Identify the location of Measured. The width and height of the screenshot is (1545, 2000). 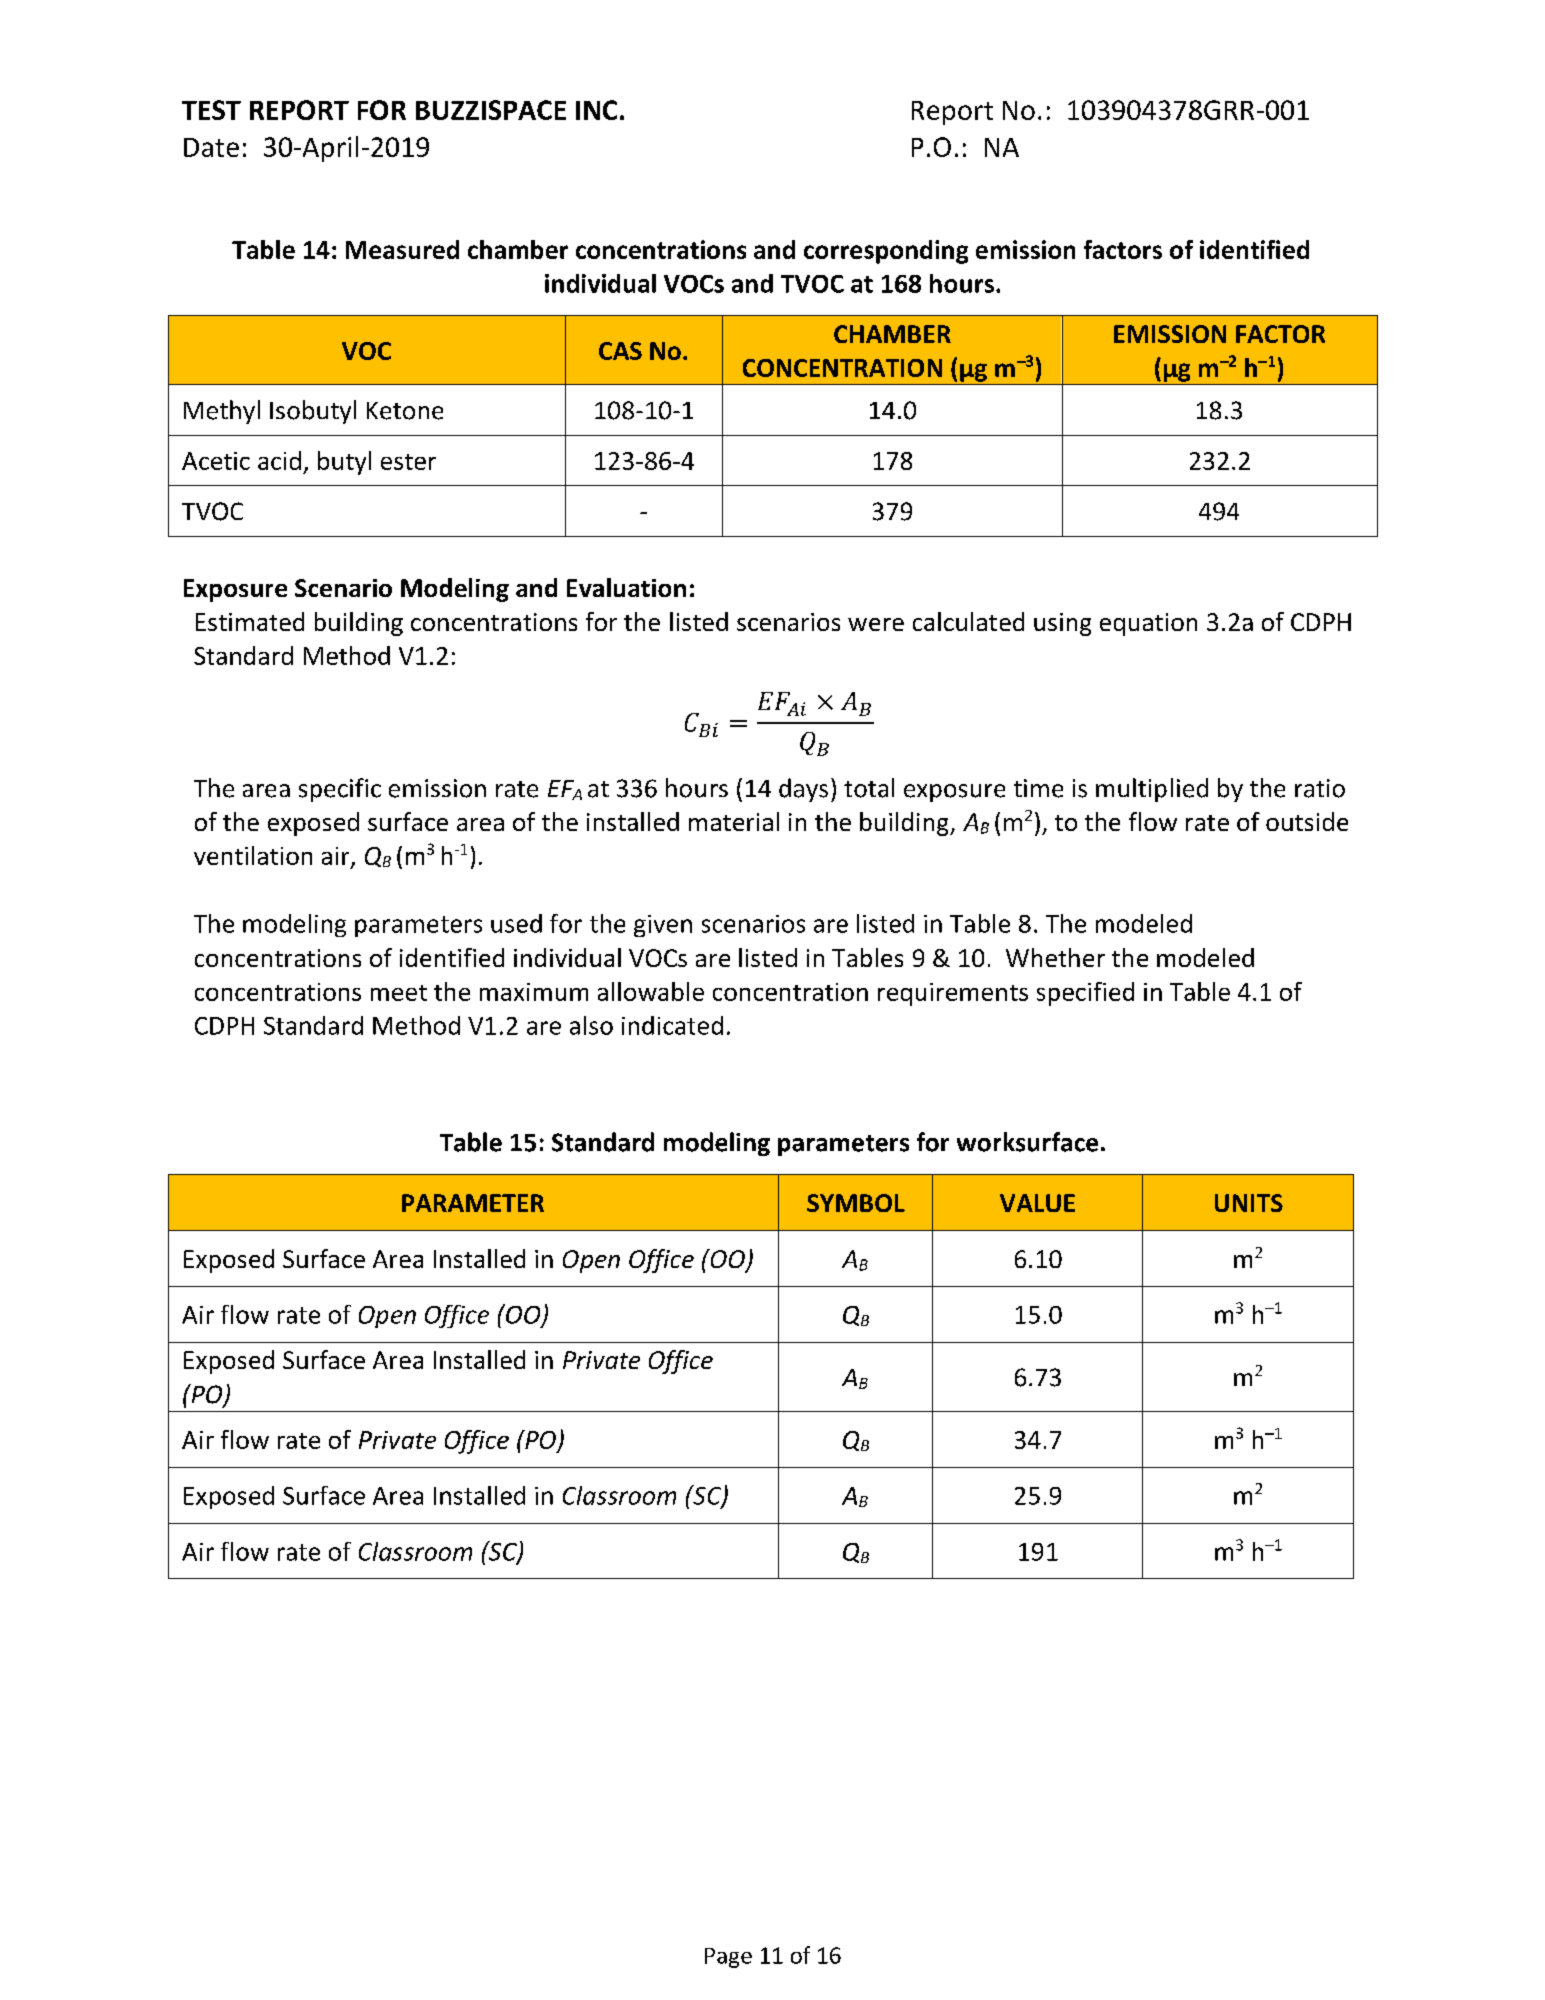
(402, 249).
